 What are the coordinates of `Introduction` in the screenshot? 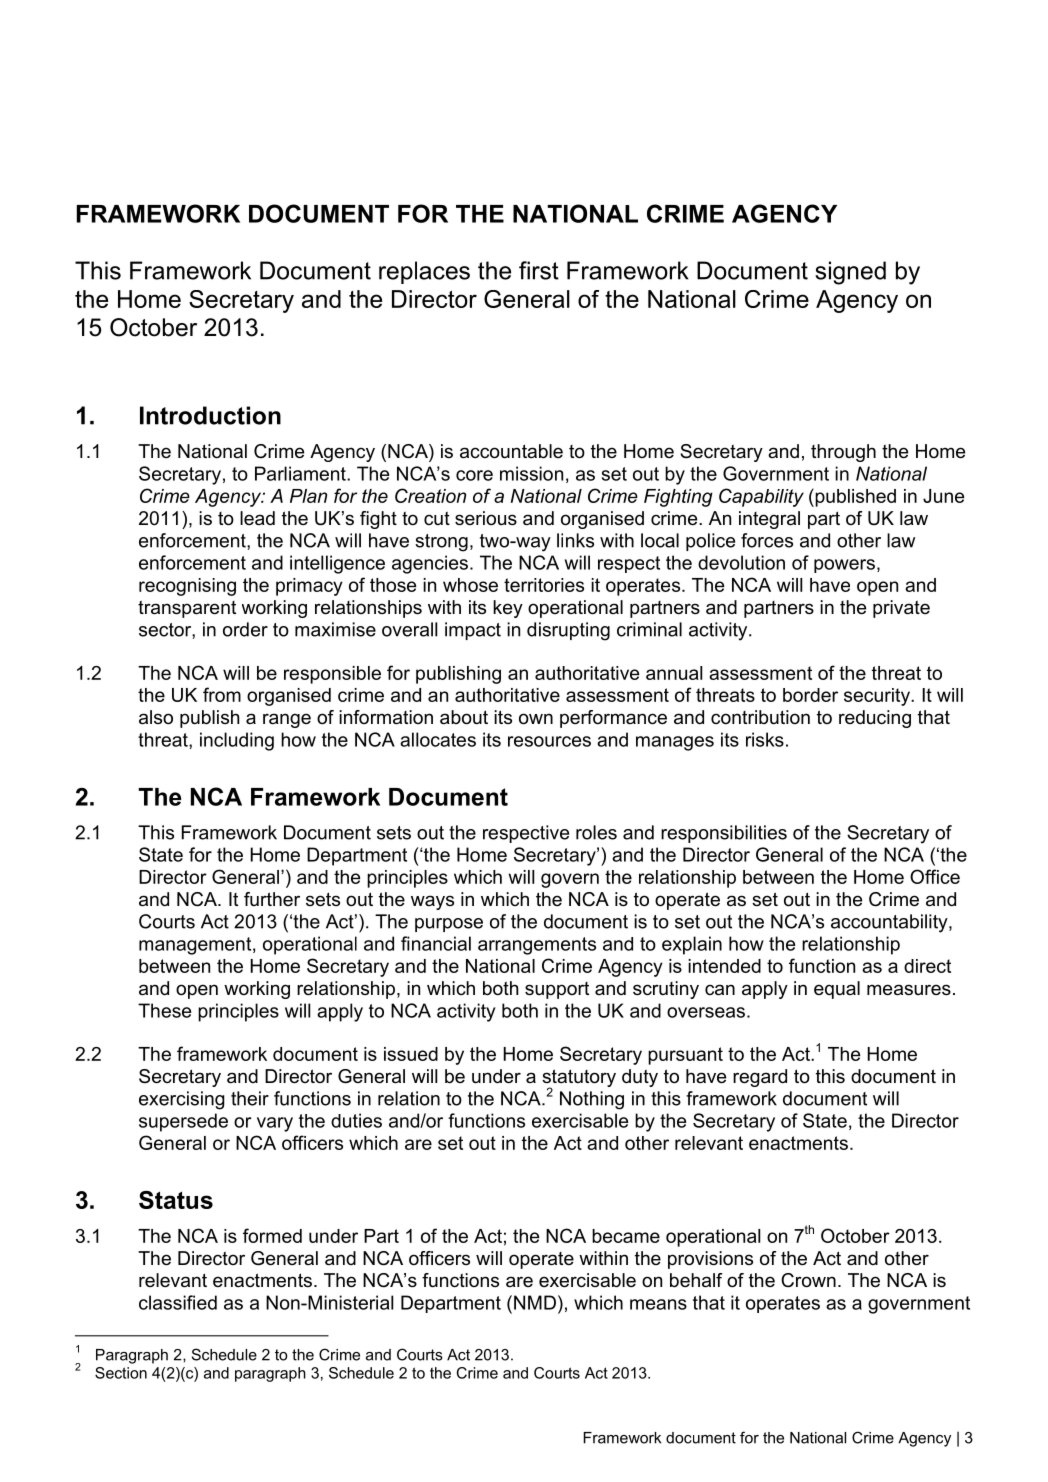 It's located at (210, 415).
